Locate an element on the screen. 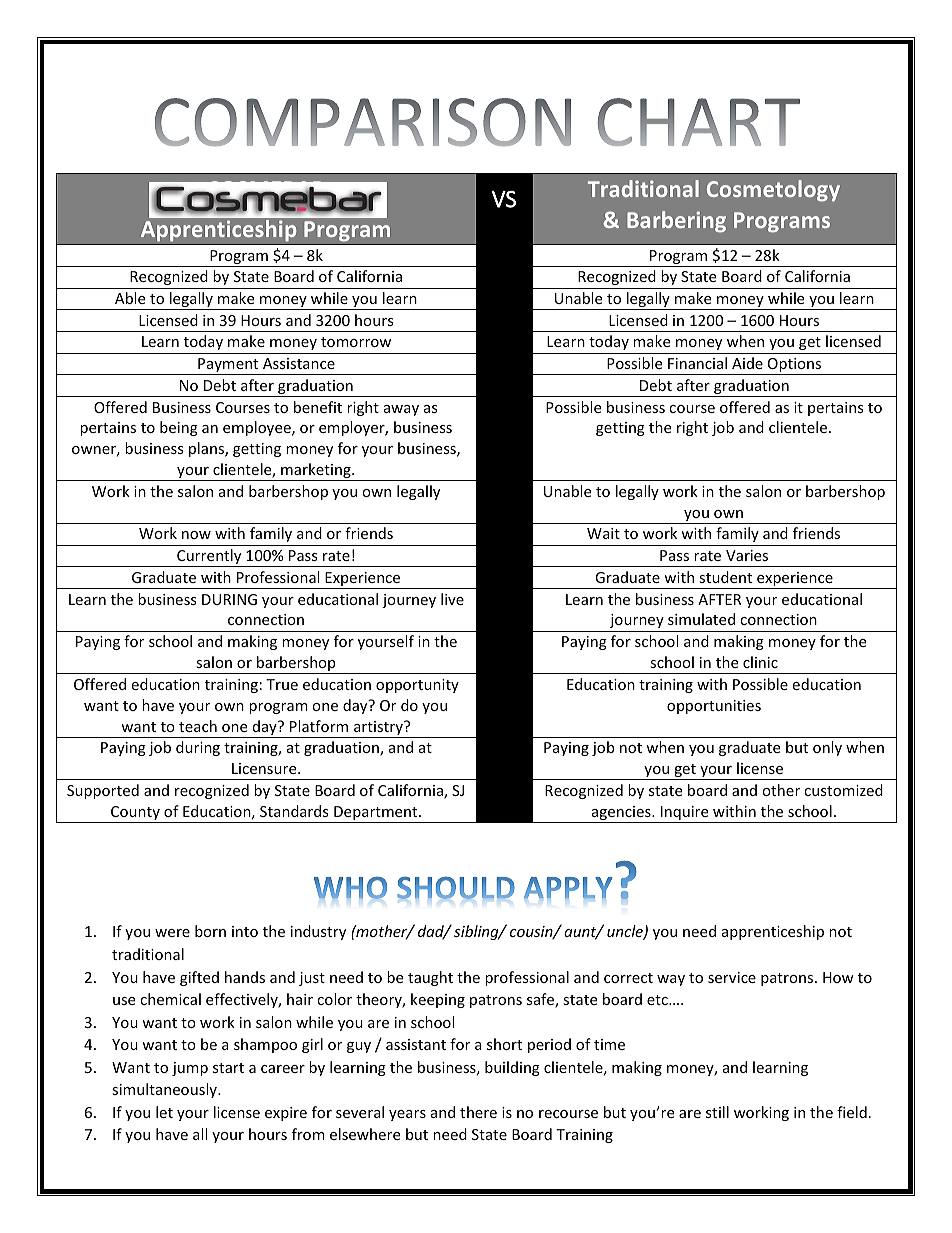 The width and height of the screenshot is (952, 1233). let is located at coordinates (164, 1112).
